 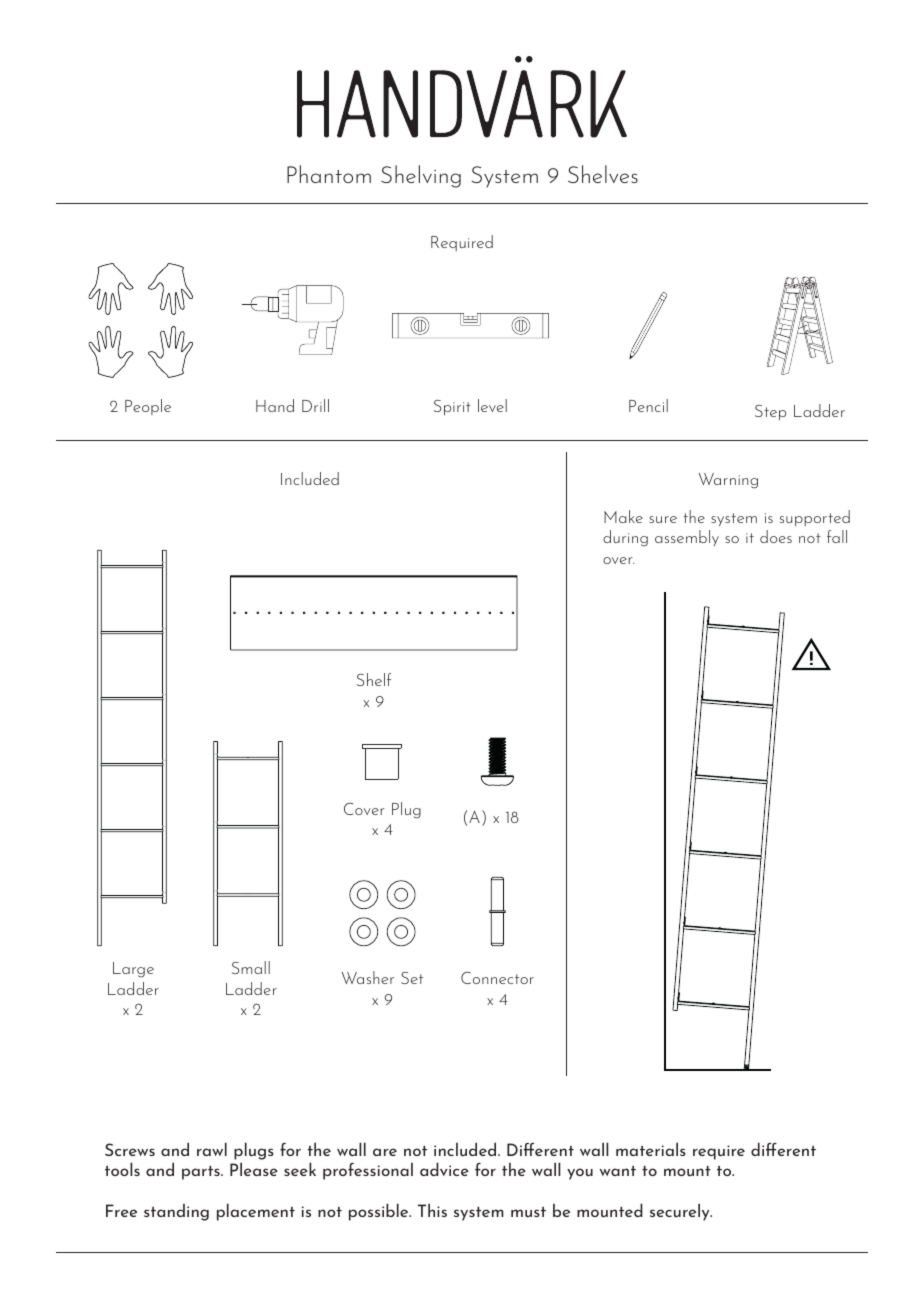 What do you see at coordinates (651, 1149) in the page?
I see `materials` at bounding box center [651, 1149].
